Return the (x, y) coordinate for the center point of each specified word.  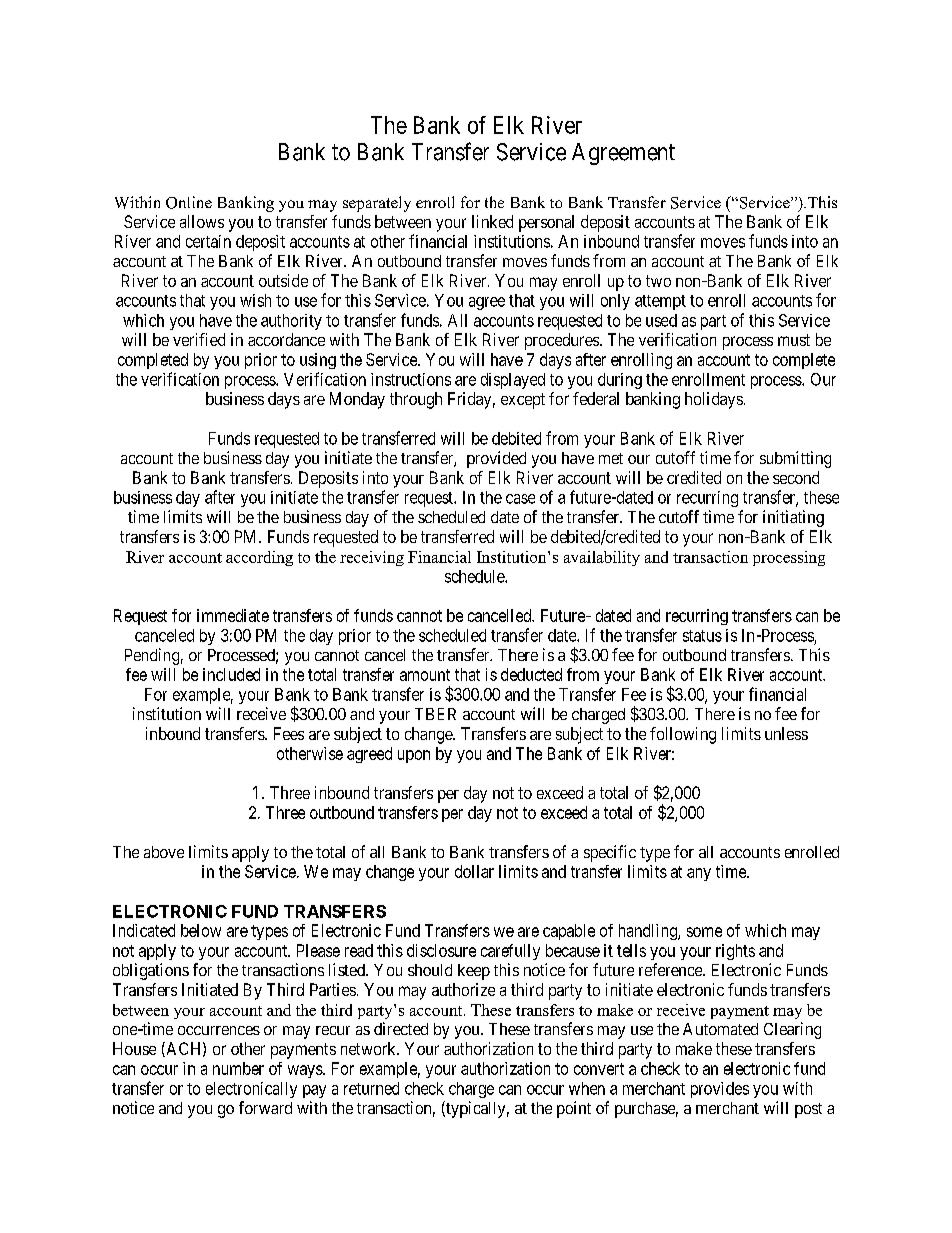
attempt (660, 302)
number (238, 1068)
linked (492, 221)
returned (371, 1088)
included (231, 674)
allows (202, 221)
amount (425, 675)
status (702, 636)
